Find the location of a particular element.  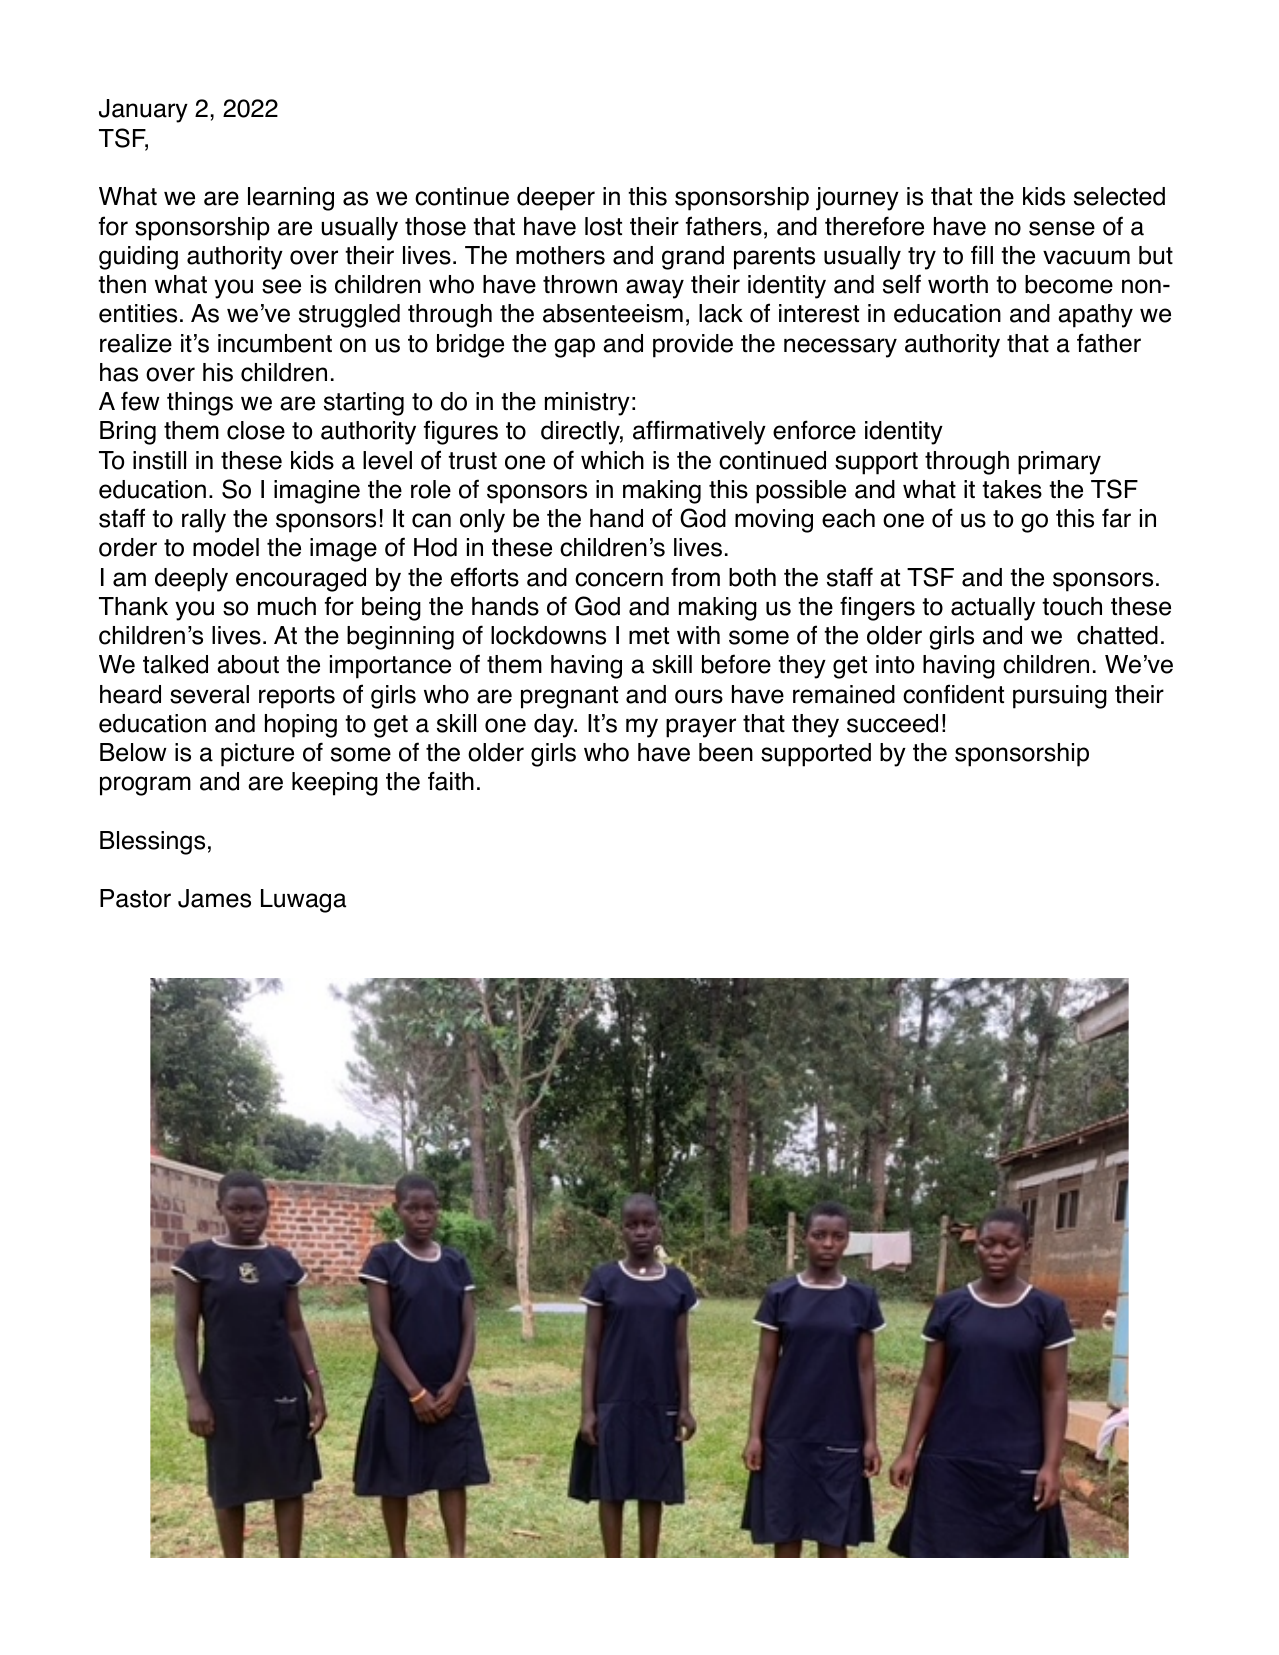

James is located at coordinates (214, 898).
